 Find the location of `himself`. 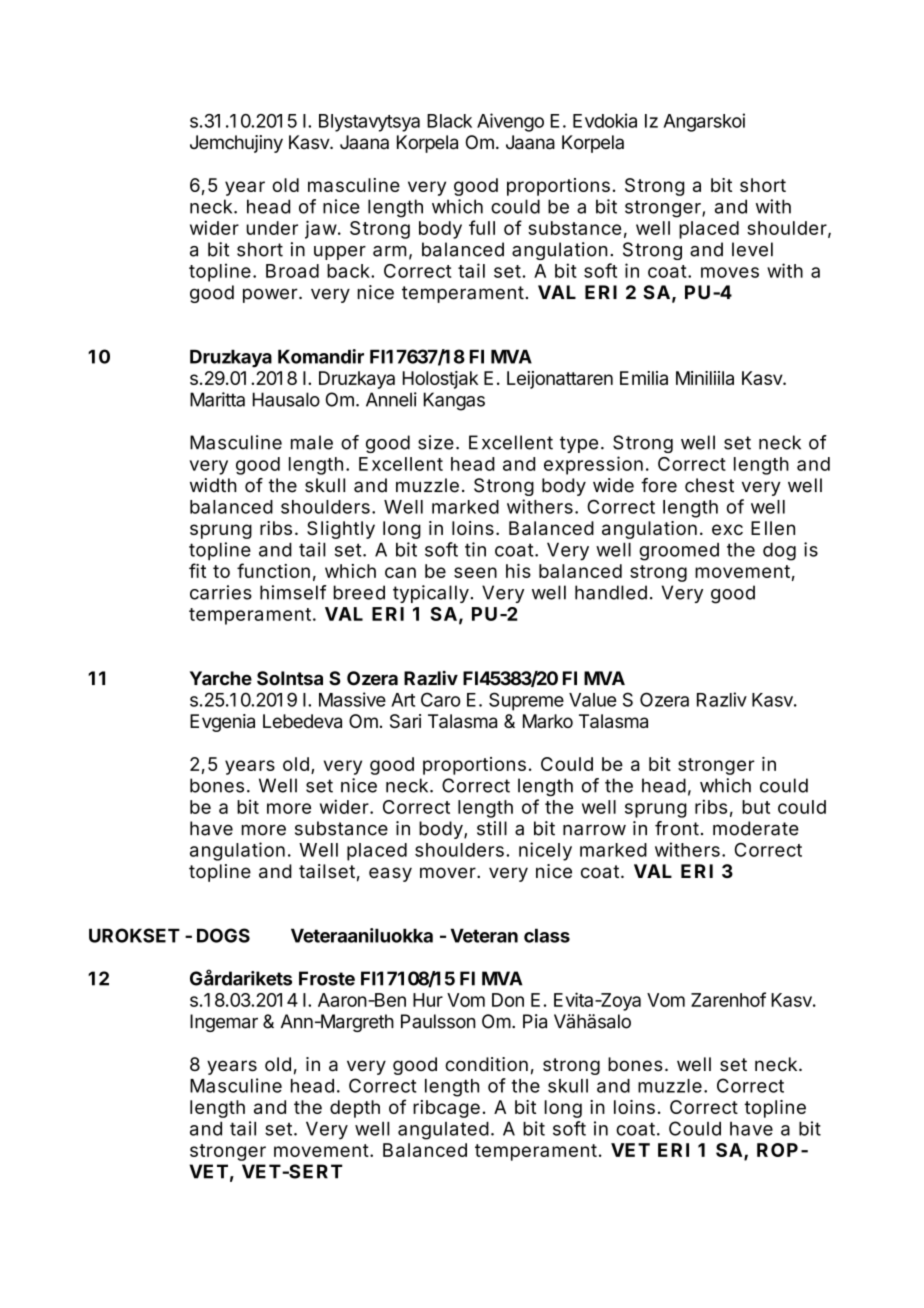

himself is located at coordinates (293, 592).
